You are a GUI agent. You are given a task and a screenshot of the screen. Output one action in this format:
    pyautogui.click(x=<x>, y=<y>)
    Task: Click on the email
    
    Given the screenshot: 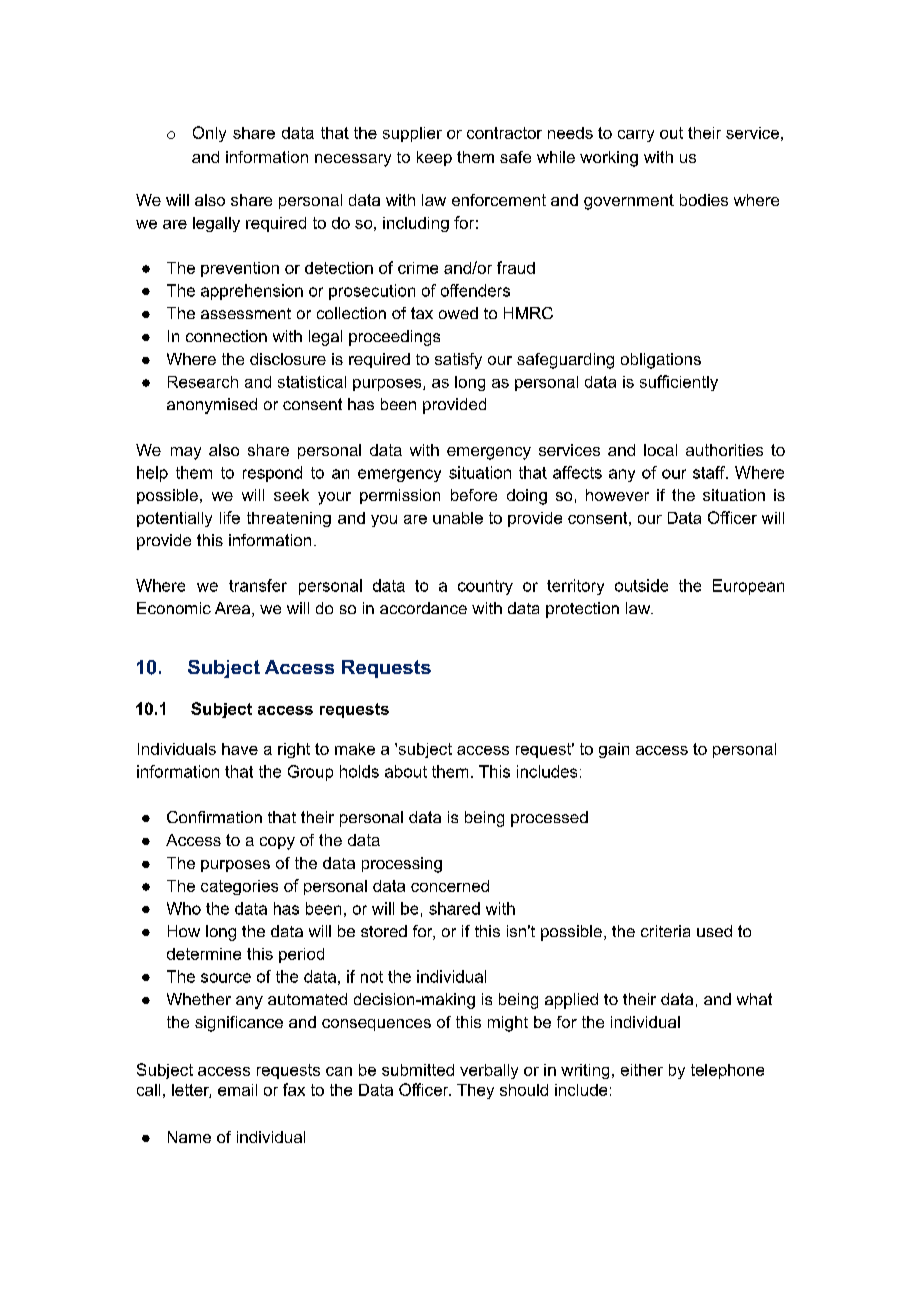 What is the action you would take?
    pyautogui.click(x=237, y=1090)
